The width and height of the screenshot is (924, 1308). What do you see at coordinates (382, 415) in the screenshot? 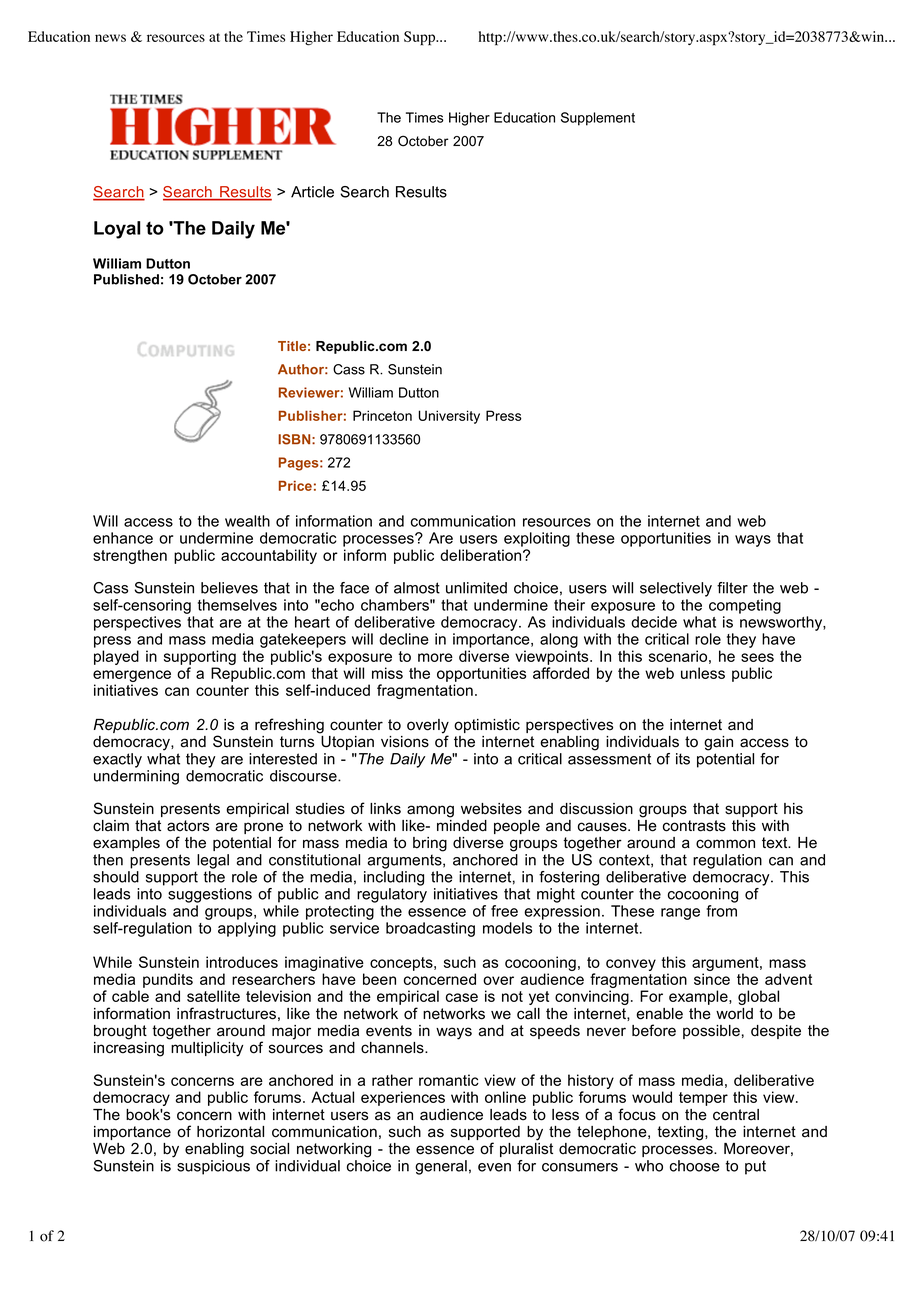
I see `Princeton` at bounding box center [382, 415].
